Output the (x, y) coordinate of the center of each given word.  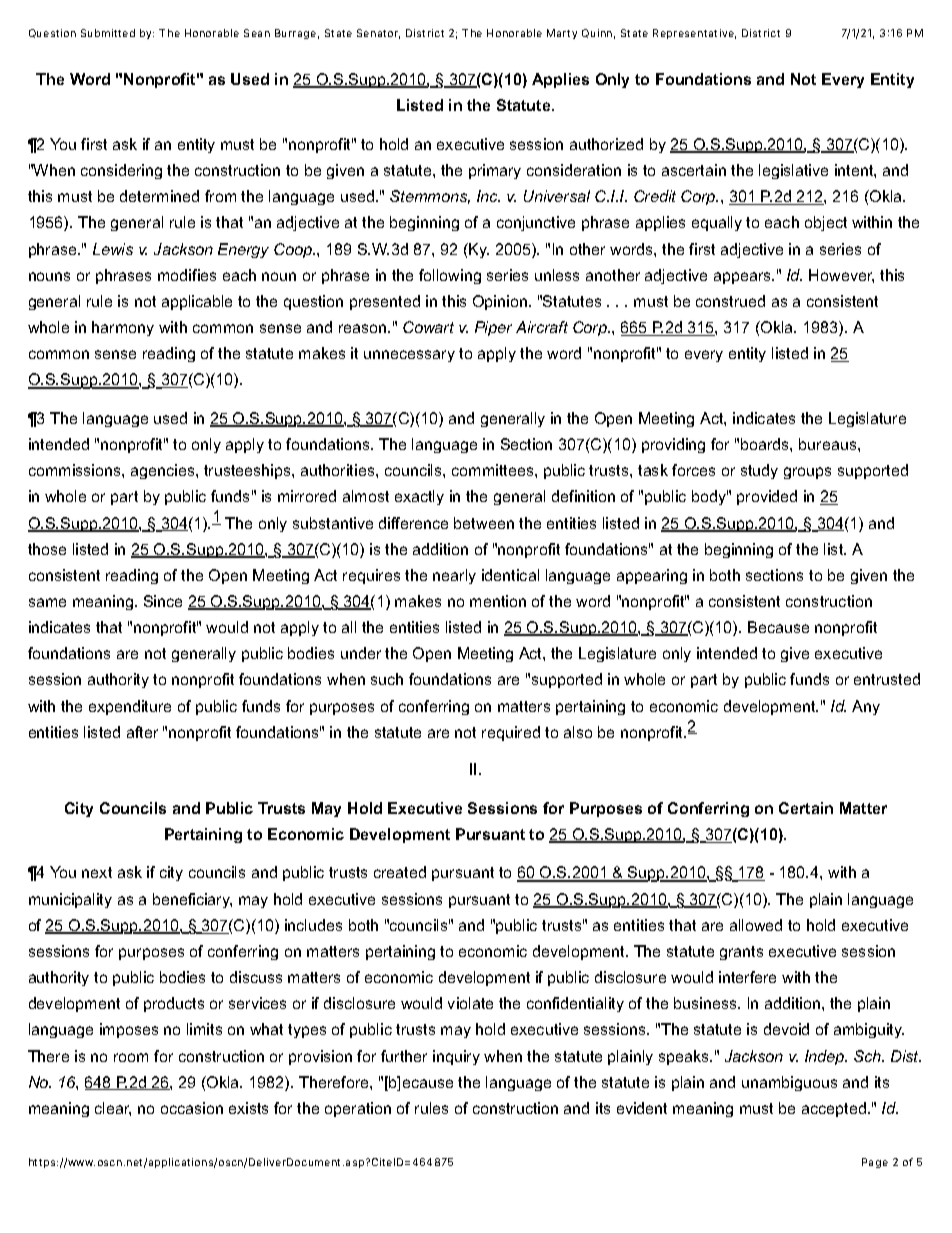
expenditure (130, 707)
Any (866, 707)
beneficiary (192, 900)
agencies (164, 471)
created (400, 872)
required (511, 733)
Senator (378, 34)
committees (494, 470)
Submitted (108, 33)
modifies (187, 275)
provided (767, 497)
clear (113, 1109)
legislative (793, 171)
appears (744, 278)
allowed (756, 925)
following (450, 276)
